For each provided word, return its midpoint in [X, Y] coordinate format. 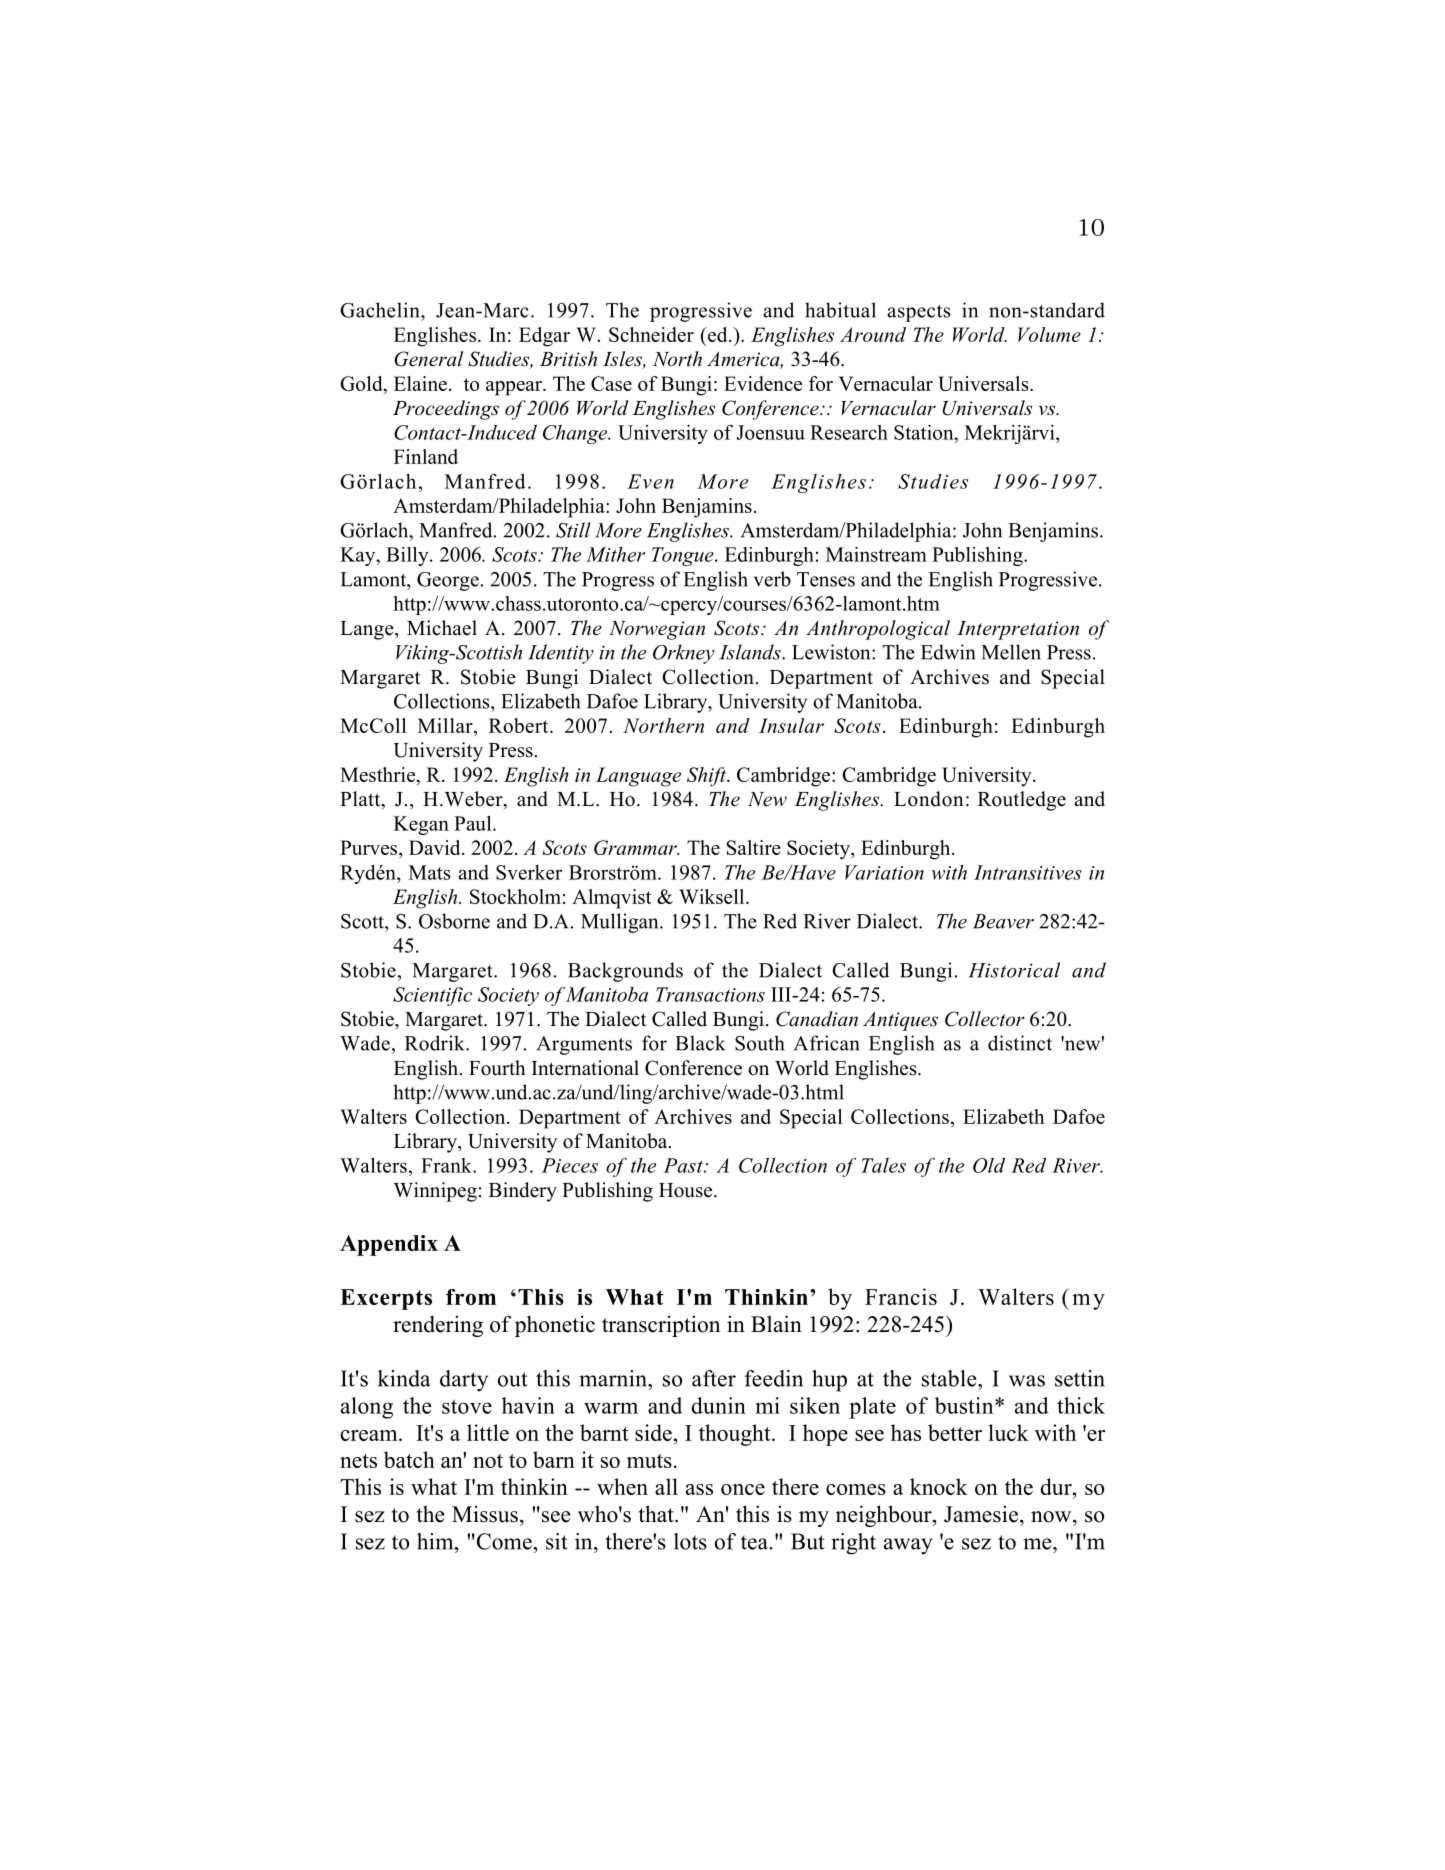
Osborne [454, 921]
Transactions [710, 994]
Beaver [1003, 921]
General [428, 359]
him [436, 1541]
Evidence [763, 383]
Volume [1049, 334]
